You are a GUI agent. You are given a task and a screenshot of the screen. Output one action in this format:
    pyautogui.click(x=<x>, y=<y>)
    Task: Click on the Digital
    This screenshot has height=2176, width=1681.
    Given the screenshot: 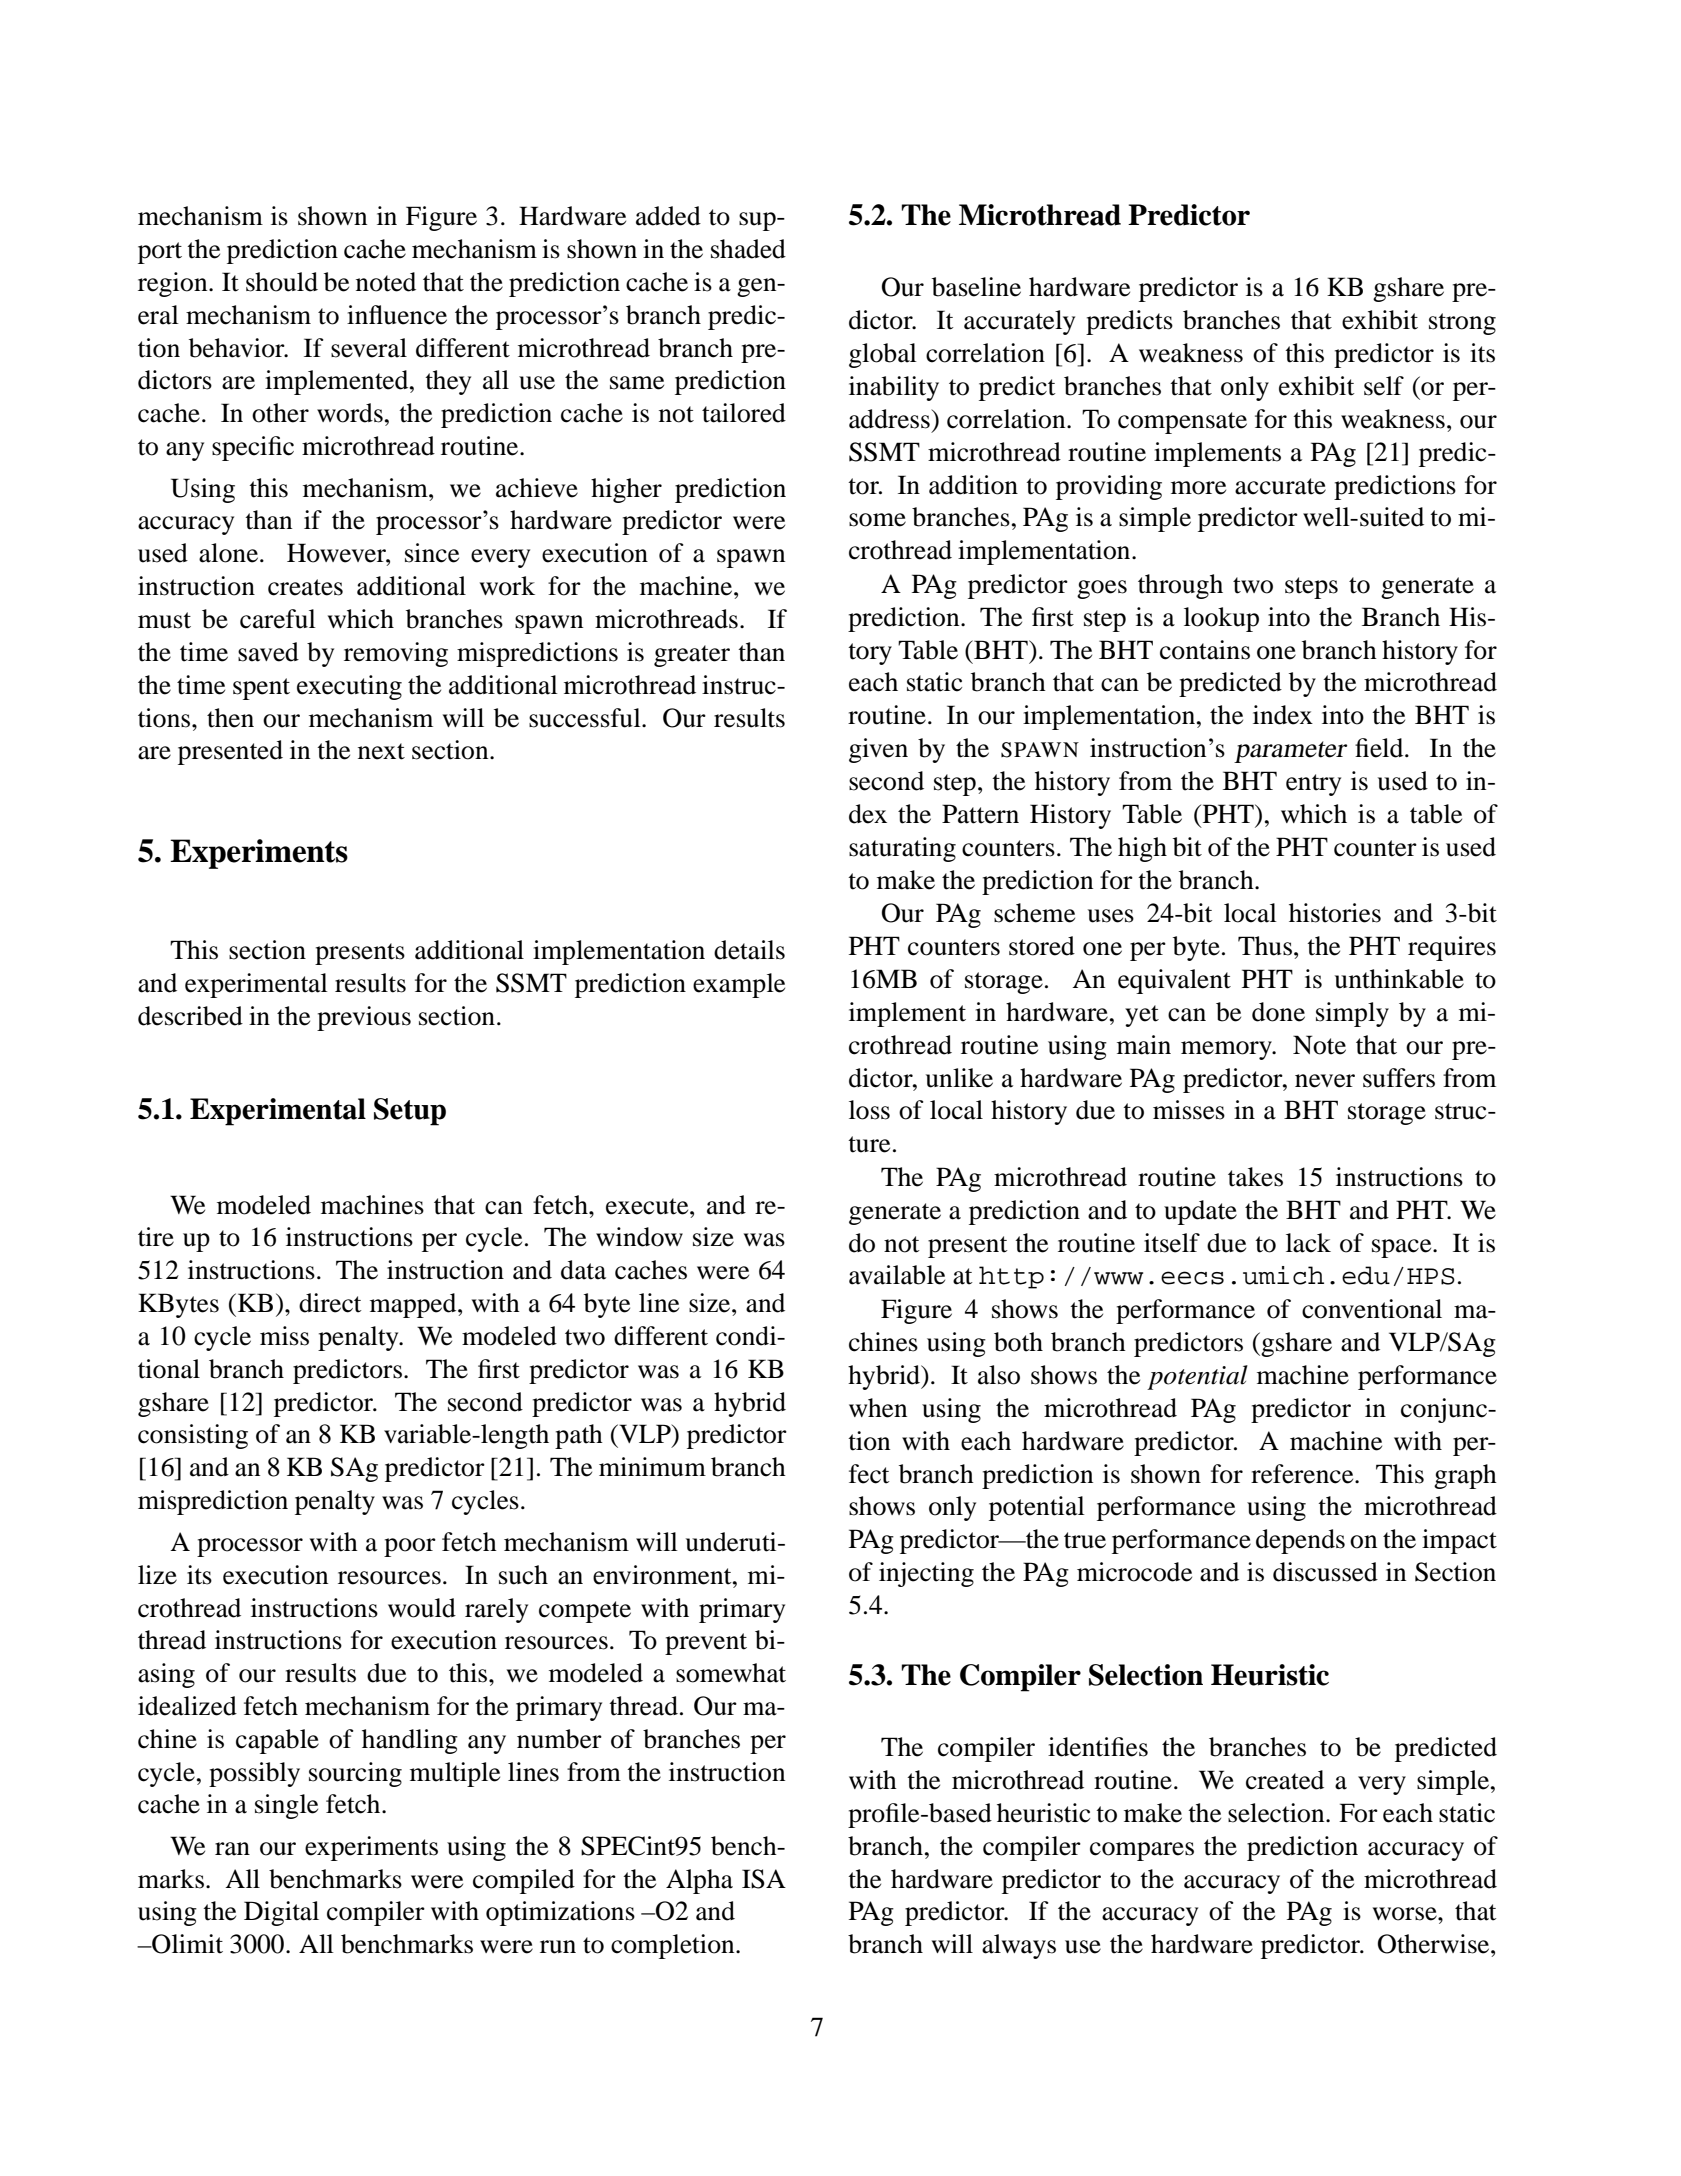 What is the action you would take?
    pyautogui.click(x=281, y=1913)
